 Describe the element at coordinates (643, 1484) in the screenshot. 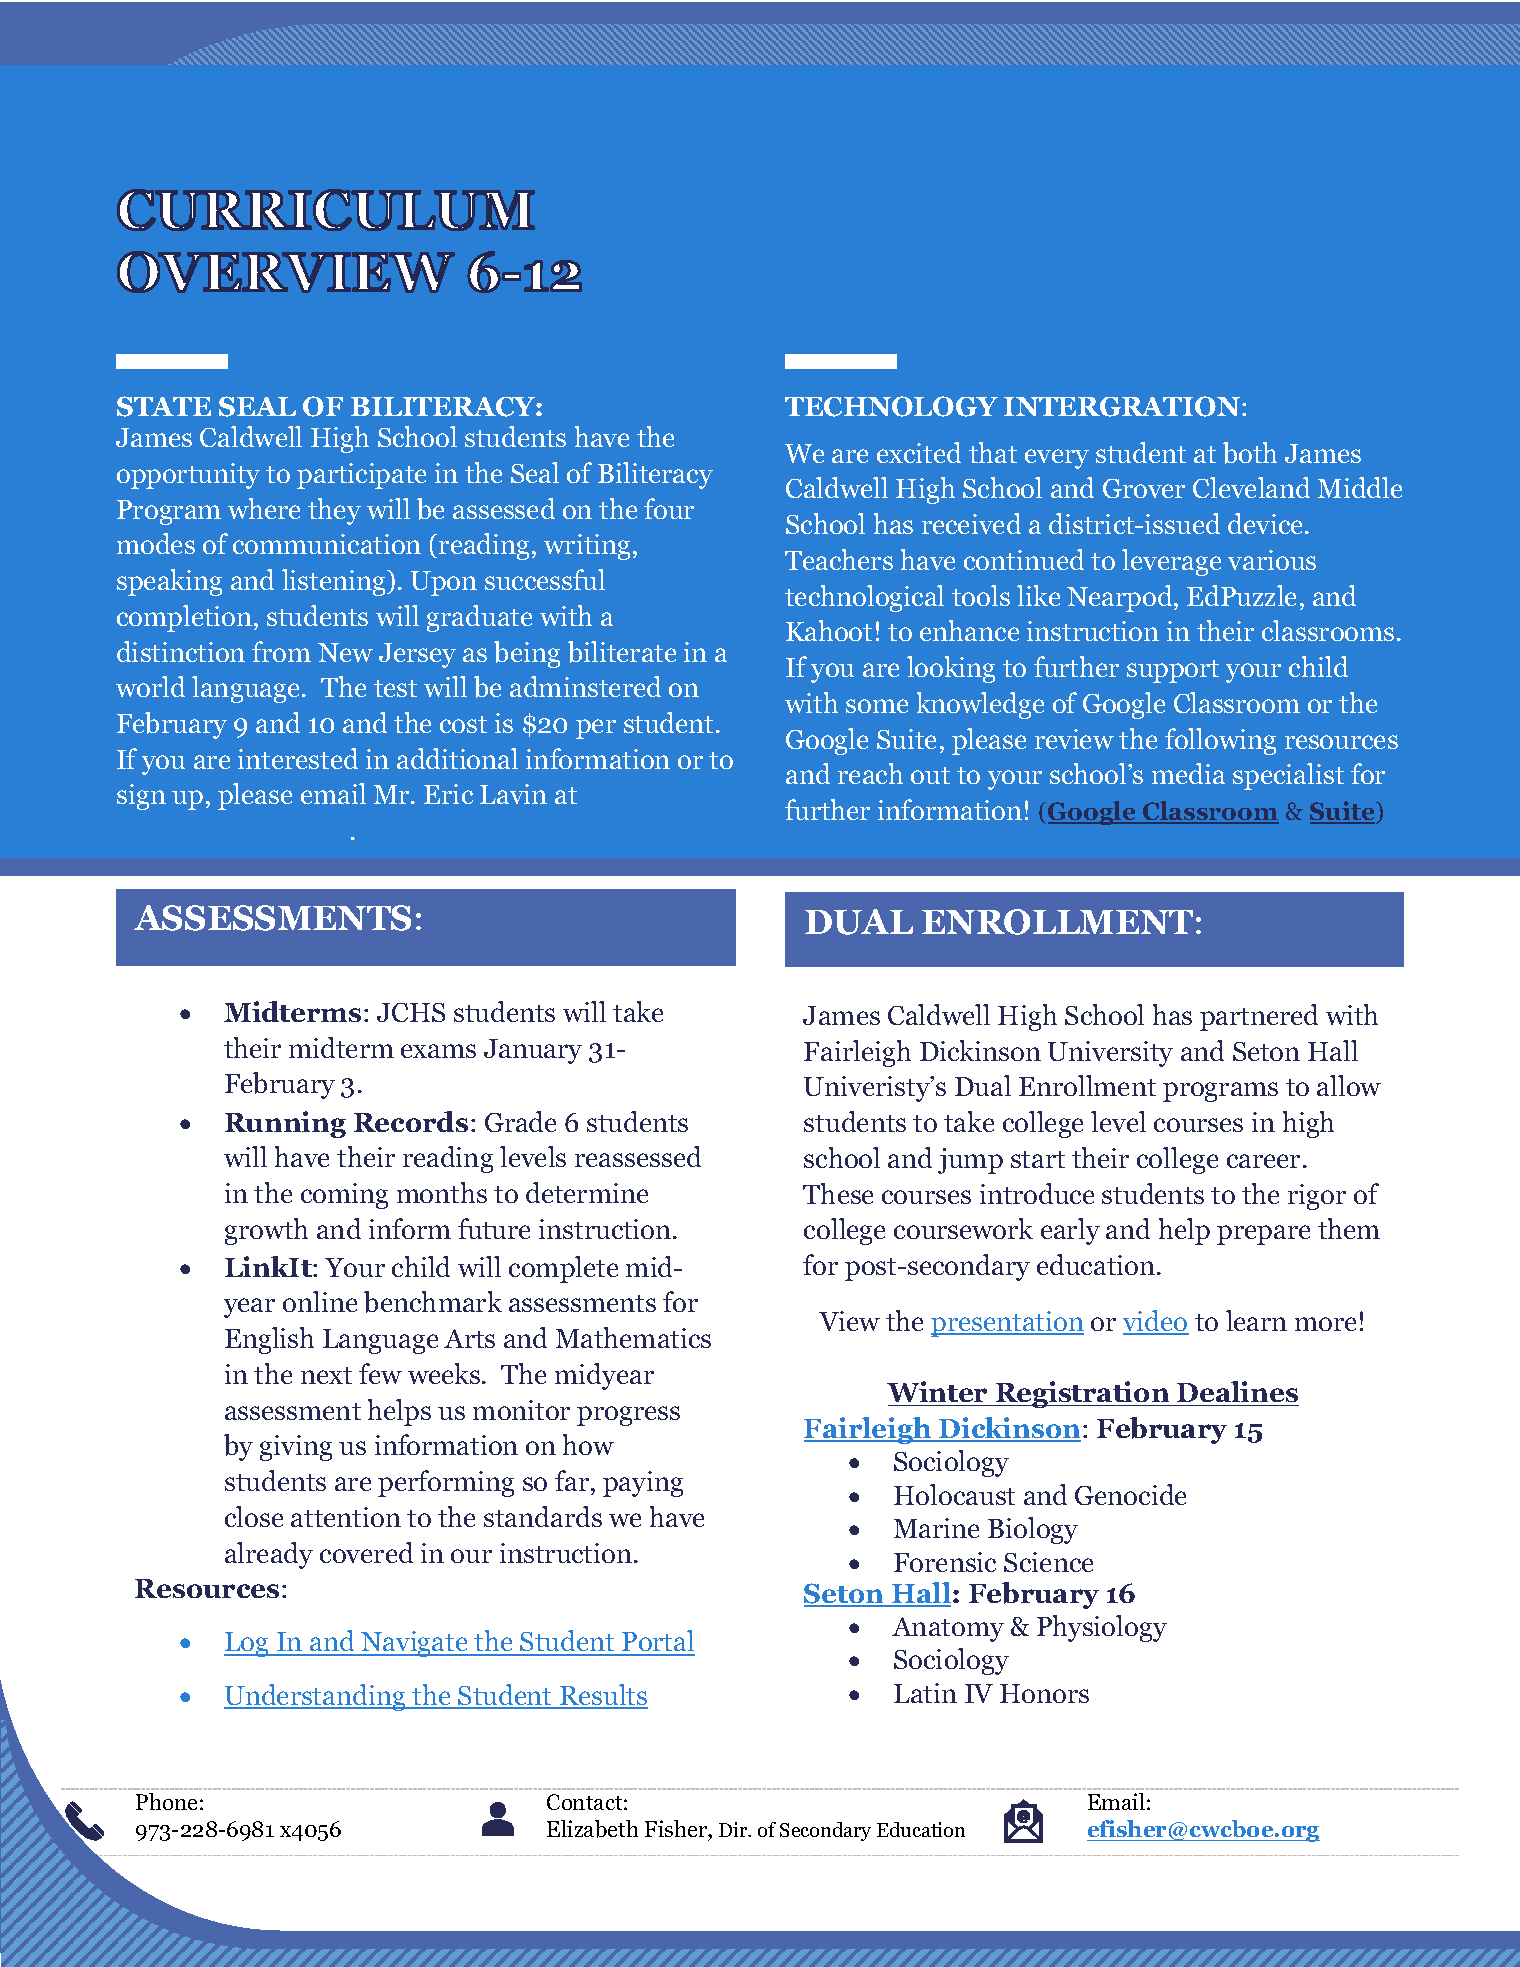

I see `paying` at that location.
